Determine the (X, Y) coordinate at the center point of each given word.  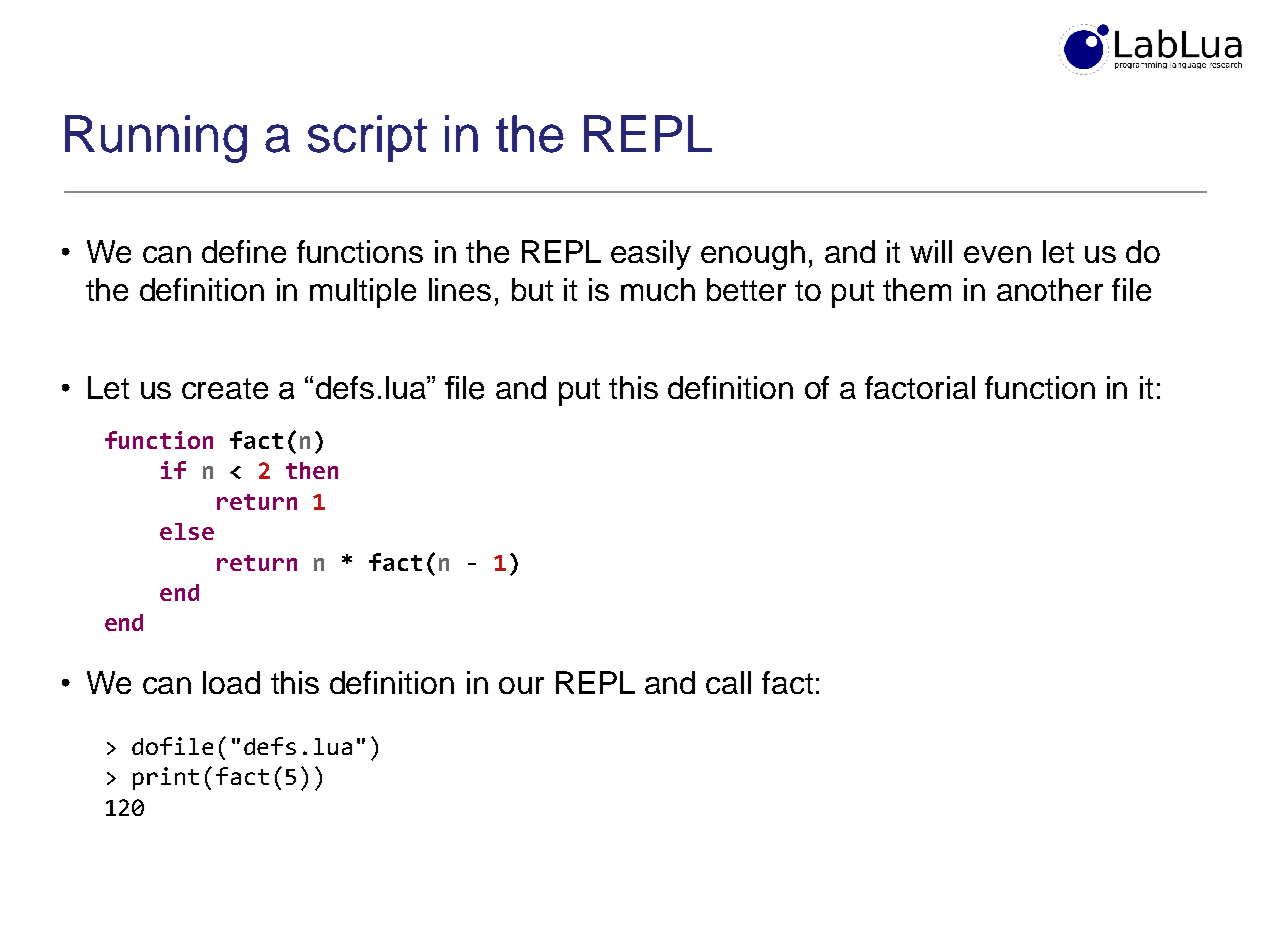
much (658, 289)
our (521, 685)
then (312, 470)
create (225, 388)
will (931, 251)
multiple (363, 293)
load (231, 682)
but (532, 289)
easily (651, 255)
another (1050, 289)
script (367, 138)
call (728, 682)
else (187, 531)
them (917, 289)
